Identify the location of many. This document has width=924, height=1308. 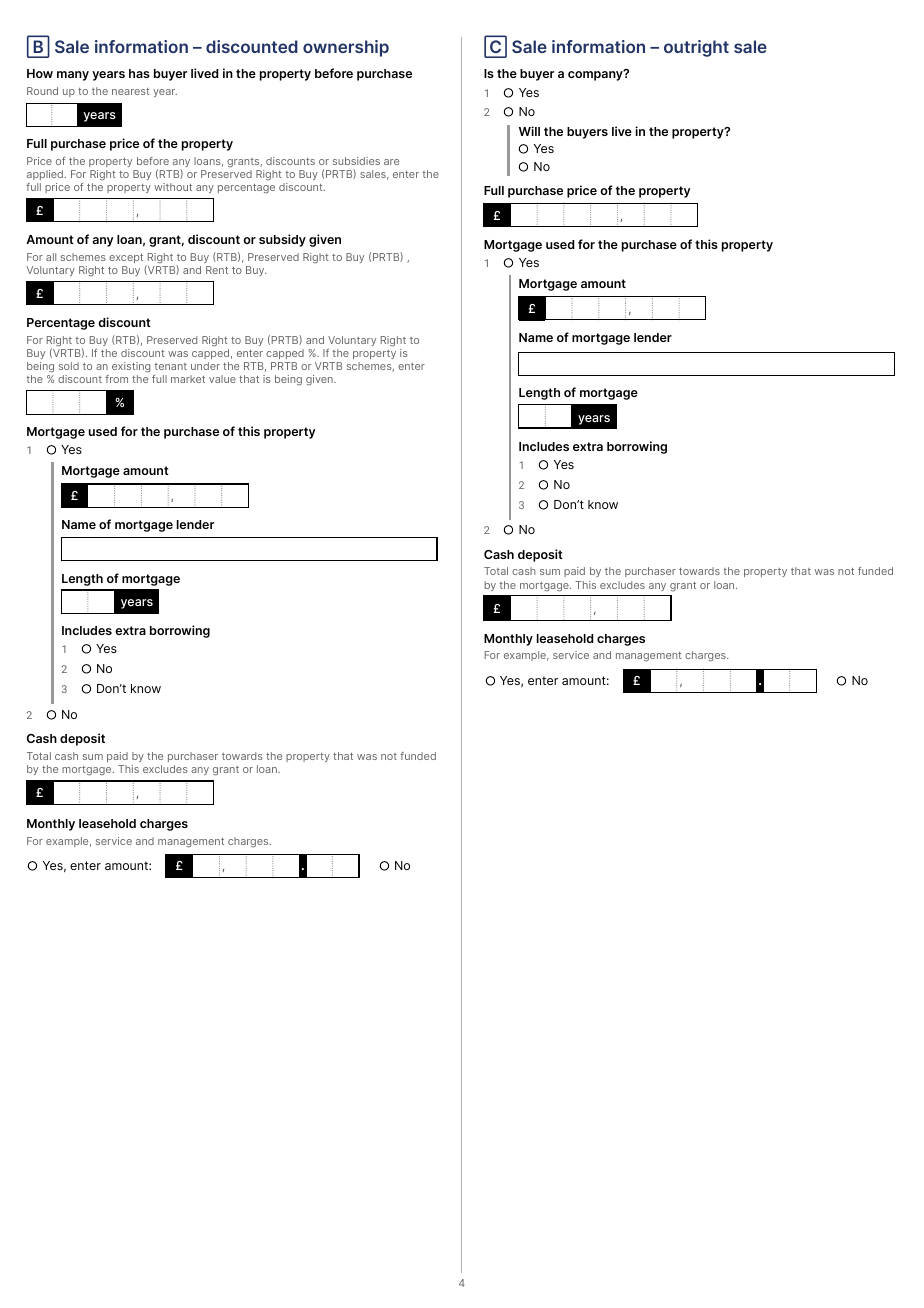
(73, 76).
